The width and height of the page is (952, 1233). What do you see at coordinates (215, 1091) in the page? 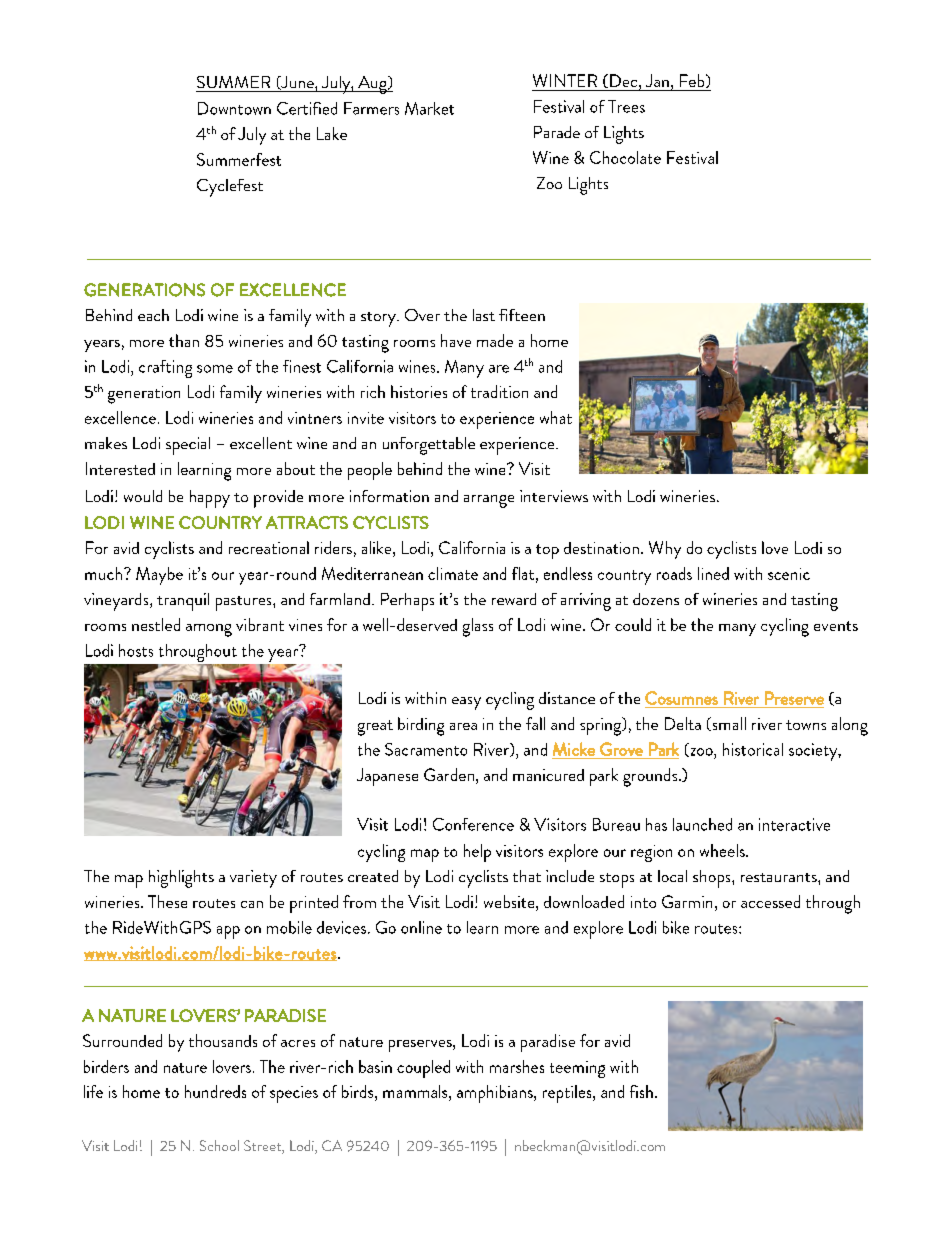
I see `hundreds` at bounding box center [215, 1091].
